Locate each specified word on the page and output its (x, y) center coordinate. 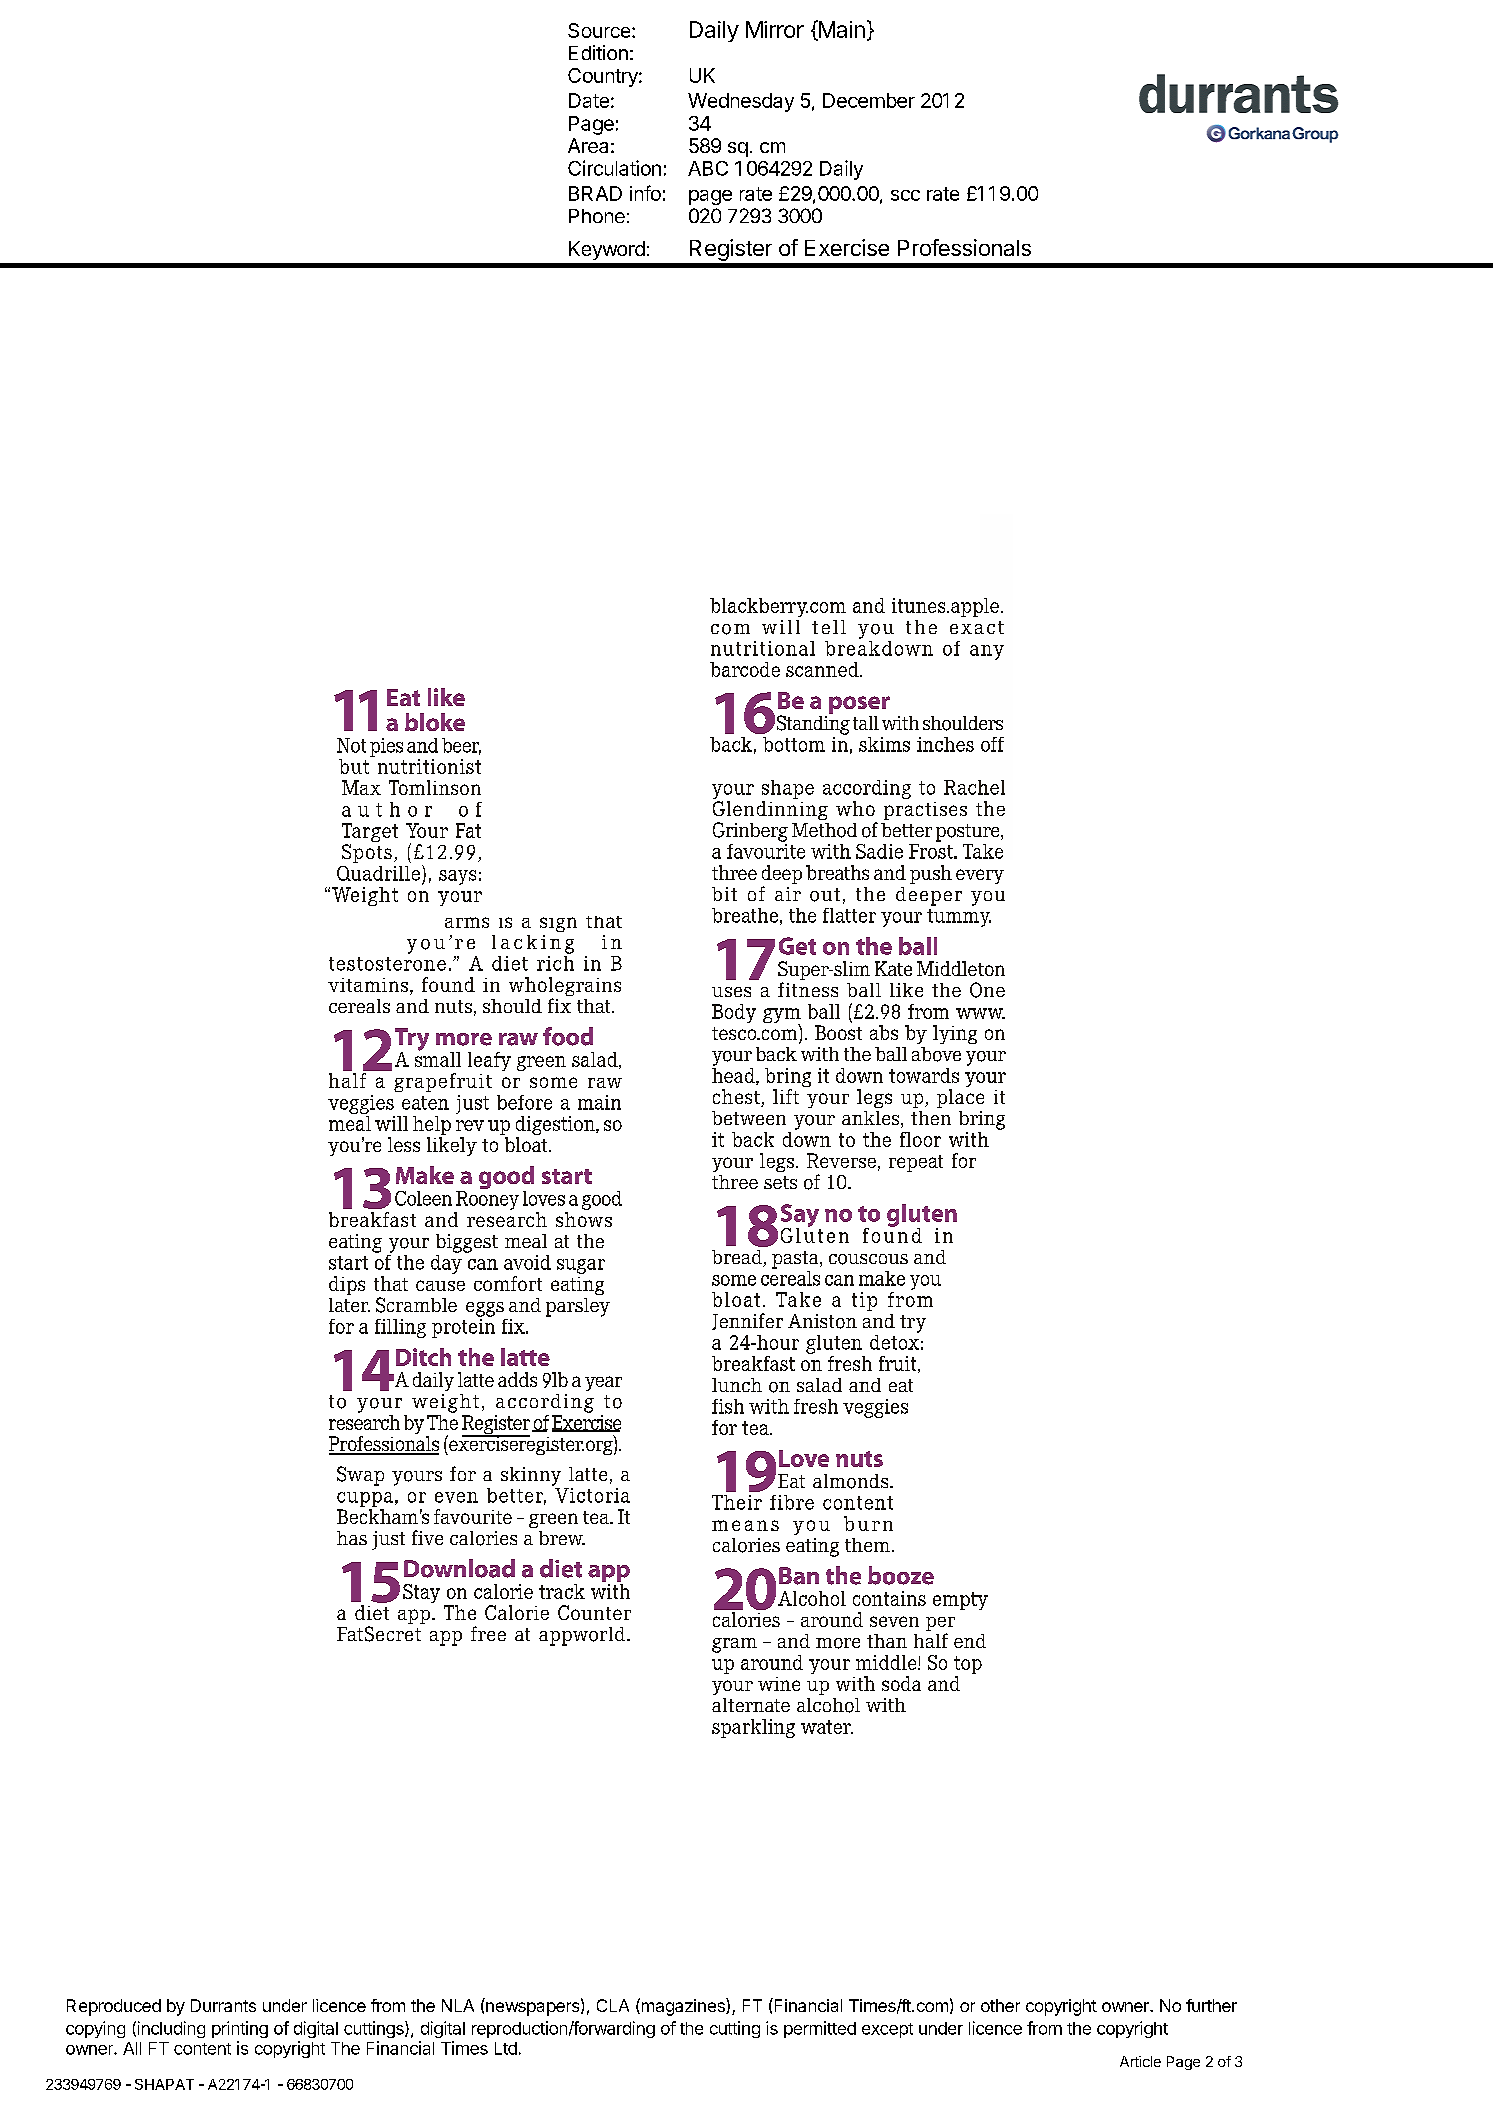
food (568, 1036)
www (980, 1013)
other (1000, 2005)
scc (905, 195)
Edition (598, 52)
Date (589, 100)
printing (240, 2029)
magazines (683, 2007)
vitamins (369, 986)
